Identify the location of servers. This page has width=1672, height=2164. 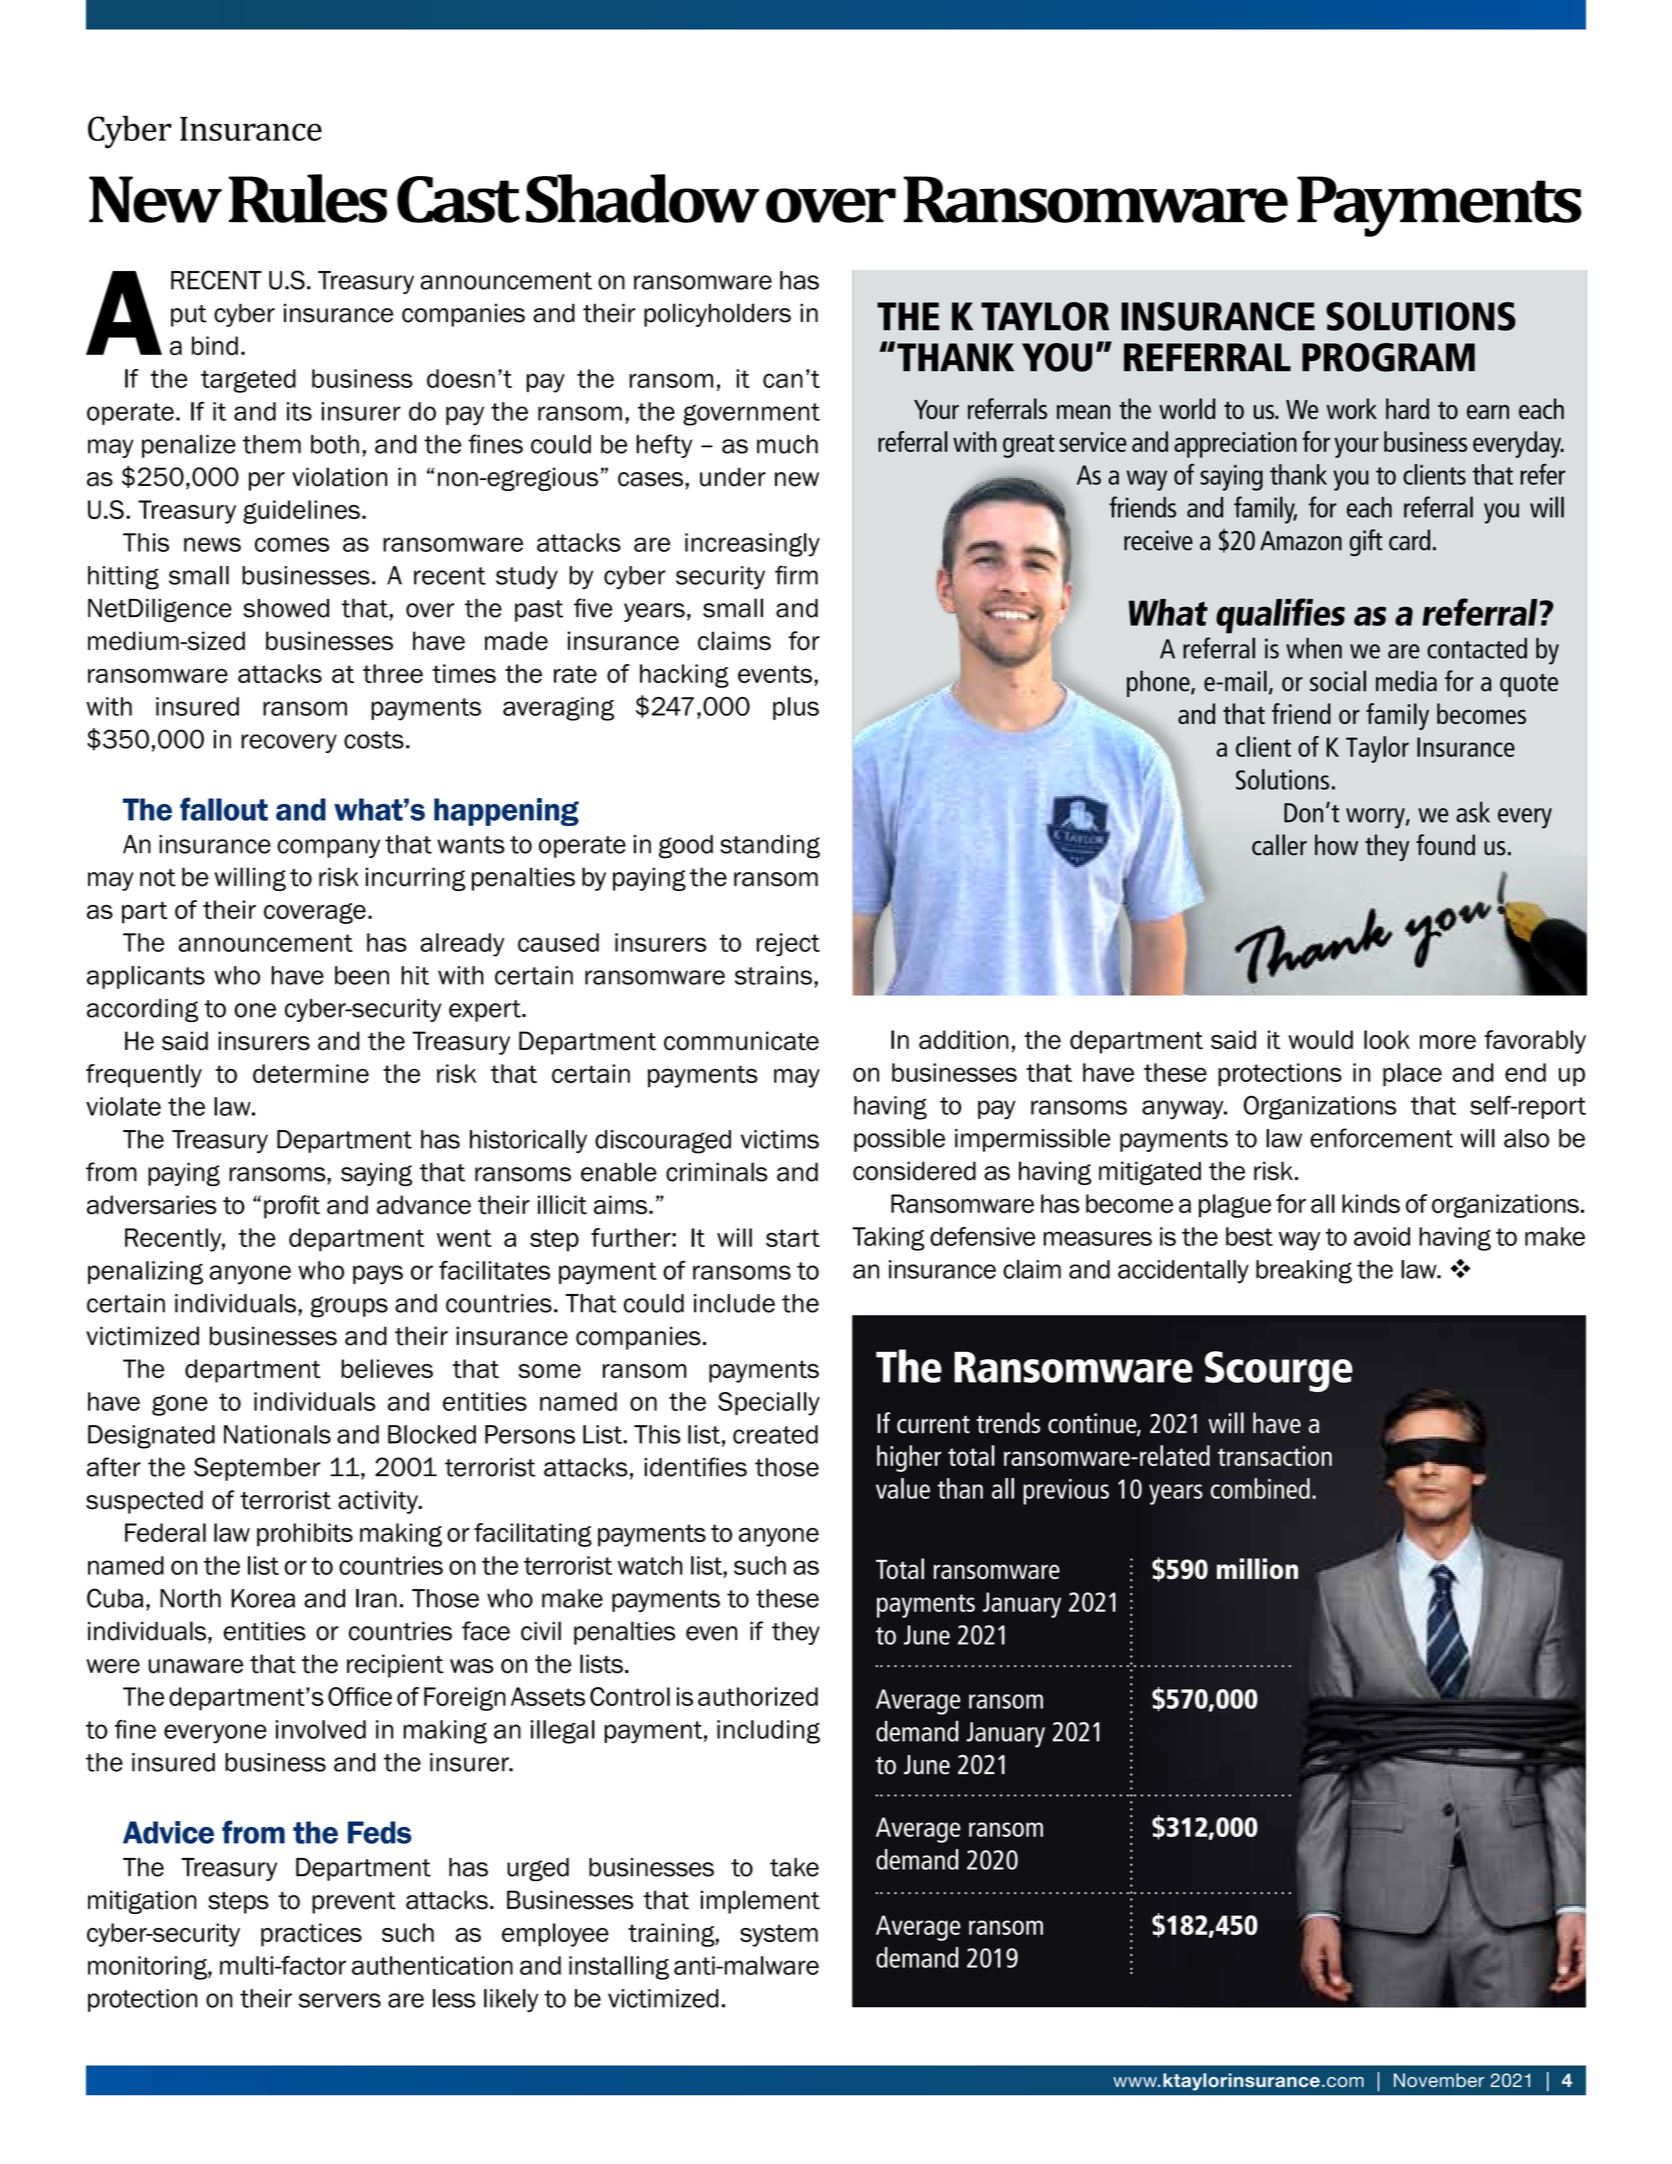
(340, 2000).
